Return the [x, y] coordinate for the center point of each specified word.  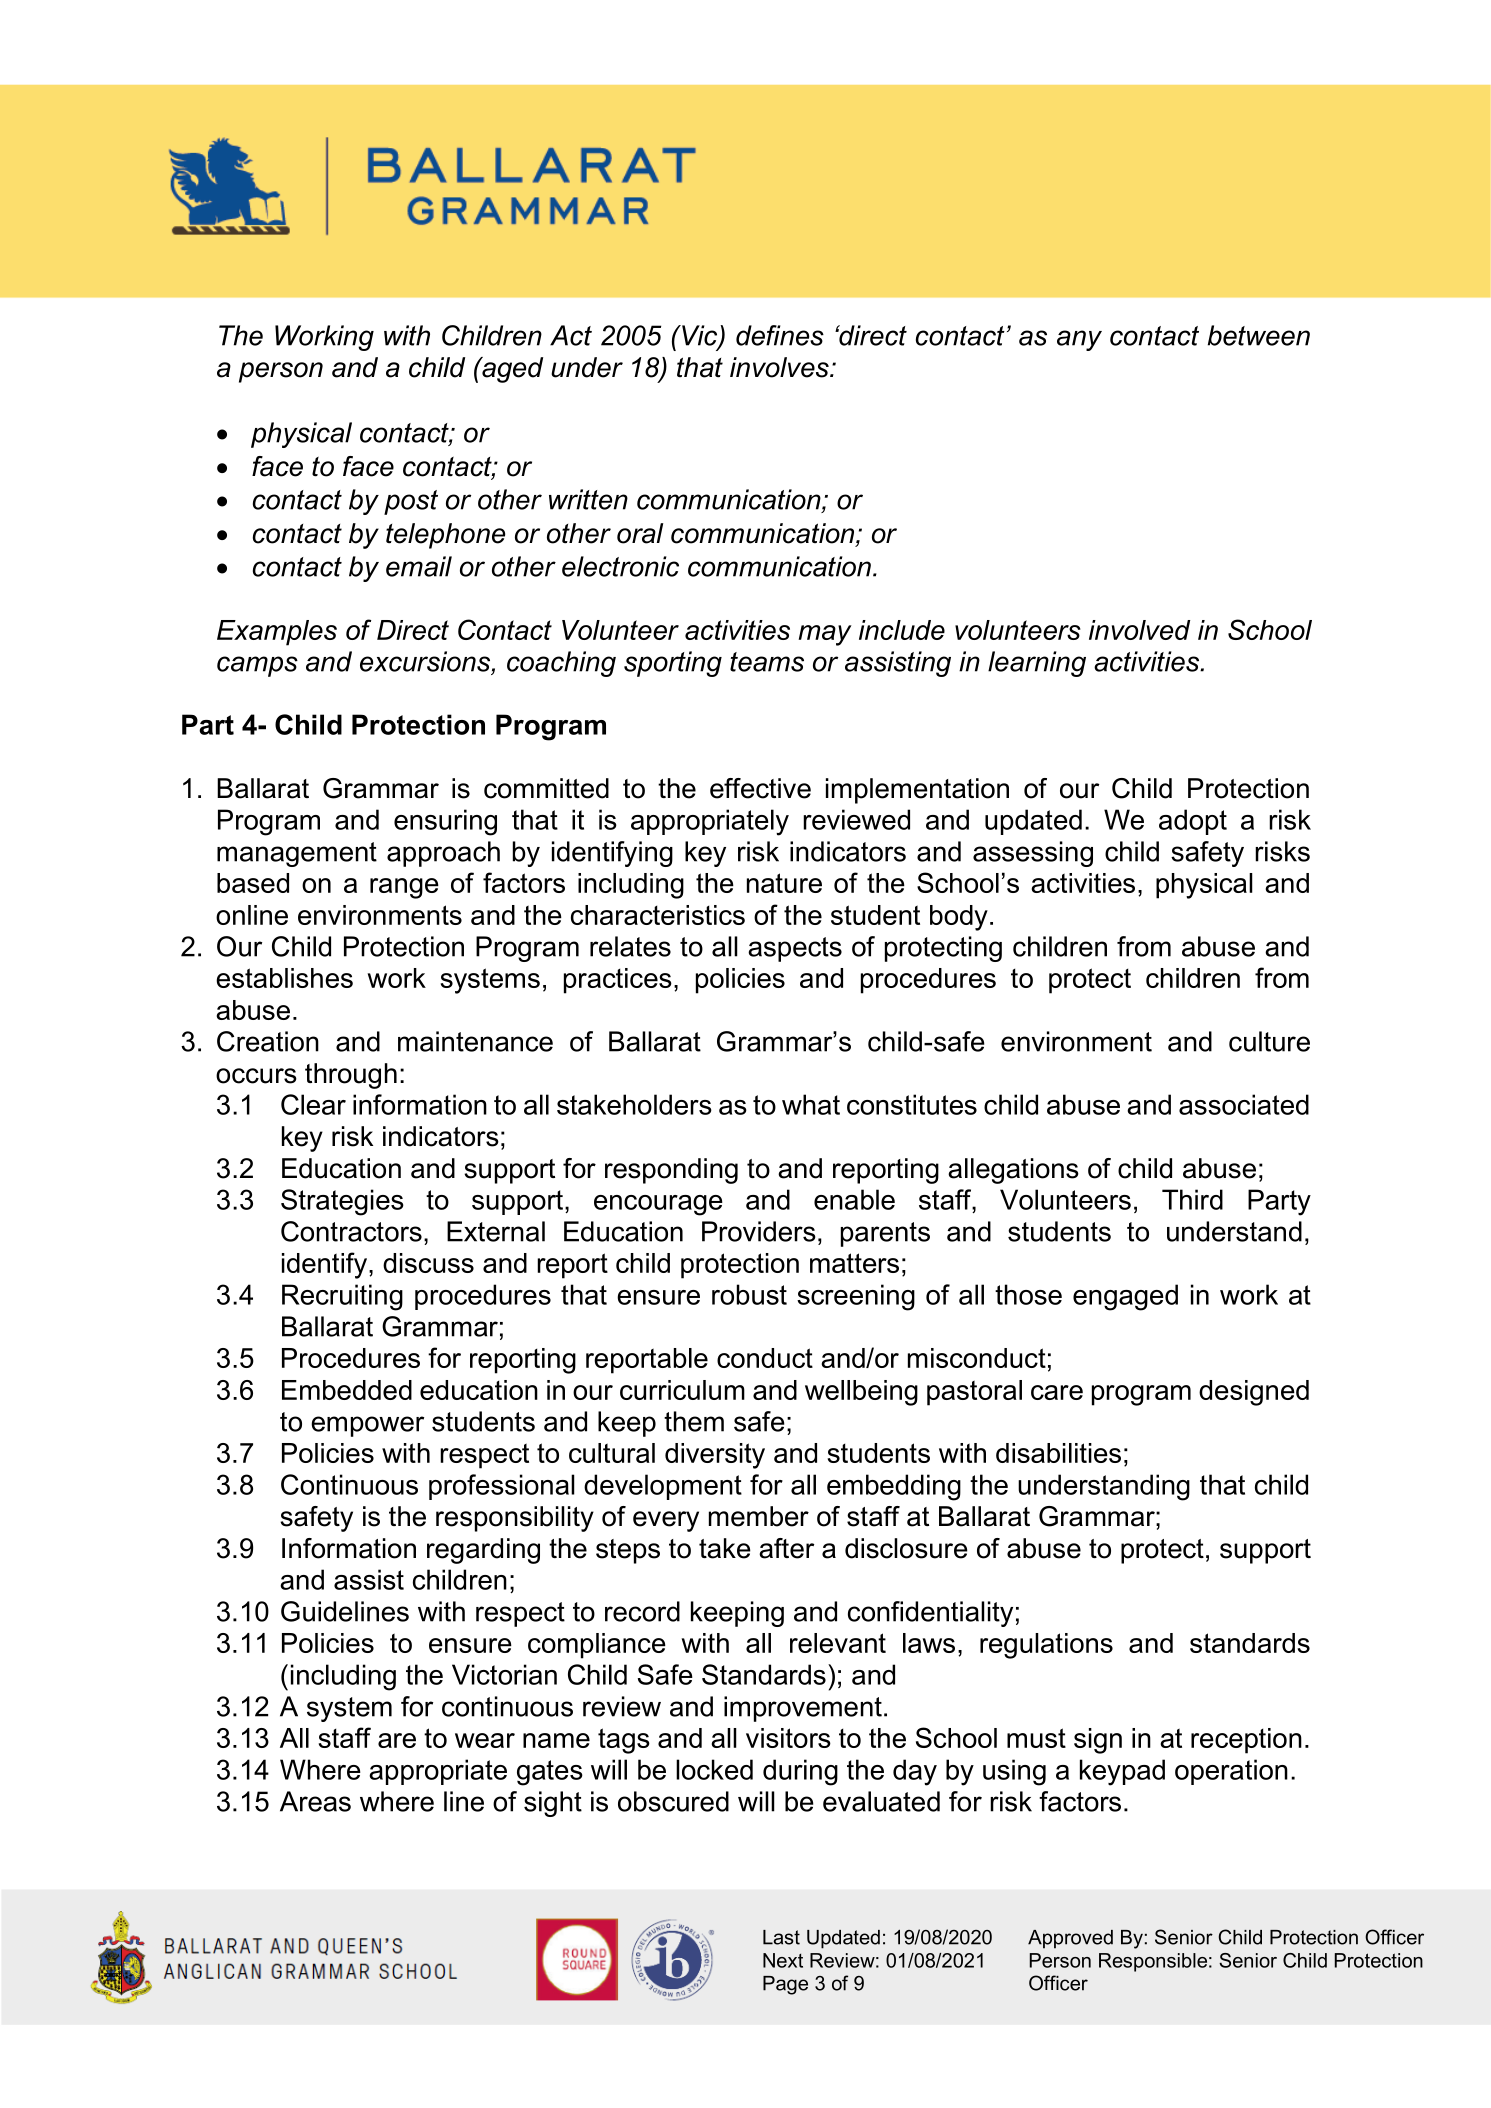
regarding [483, 1551]
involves [780, 367]
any [1079, 340]
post [411, 502]
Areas [315, 1801]
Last [781, 1937]
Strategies [342, 1202]
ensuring [445, 822]
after [786, 1548]
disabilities [1058, 1453]
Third [1192, 1199]
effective [760, 788]
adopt [1193, 822]
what [811, 1104]
